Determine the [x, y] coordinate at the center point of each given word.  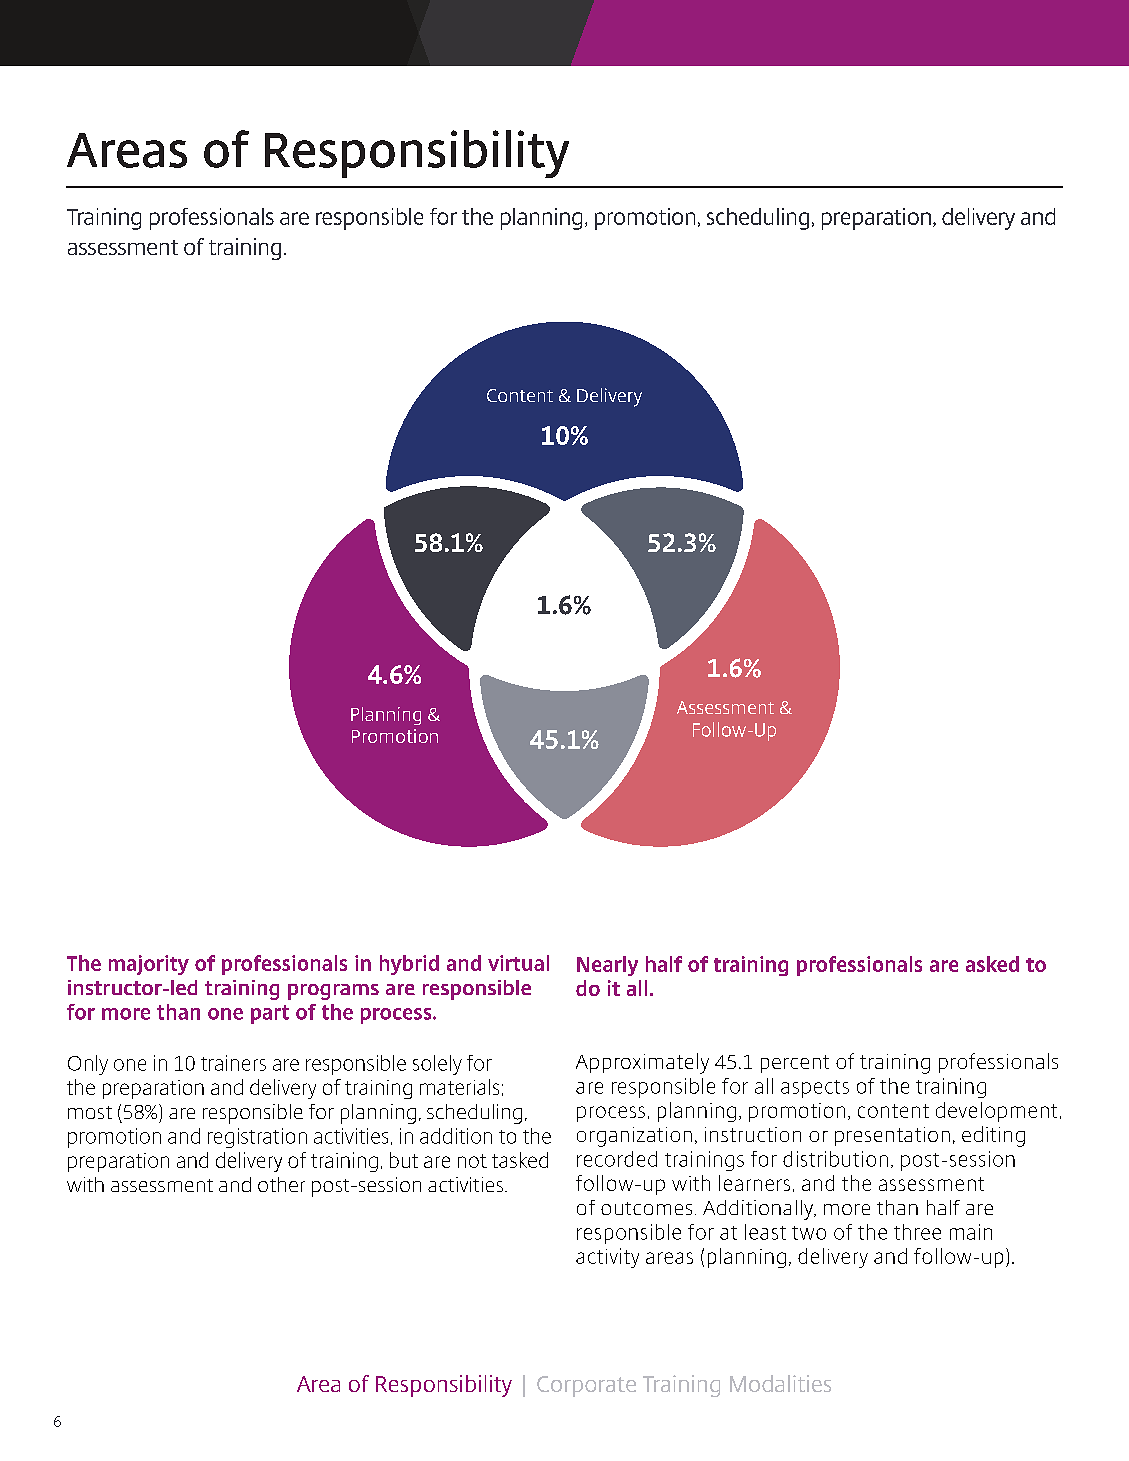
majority [149, 965]
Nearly [607, 966]
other [281, 1184]
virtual [518, 963]
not [472, 1161]
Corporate [586, 1386]
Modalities [780, 1383]
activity [607, 1258]
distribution [835, 1159]
